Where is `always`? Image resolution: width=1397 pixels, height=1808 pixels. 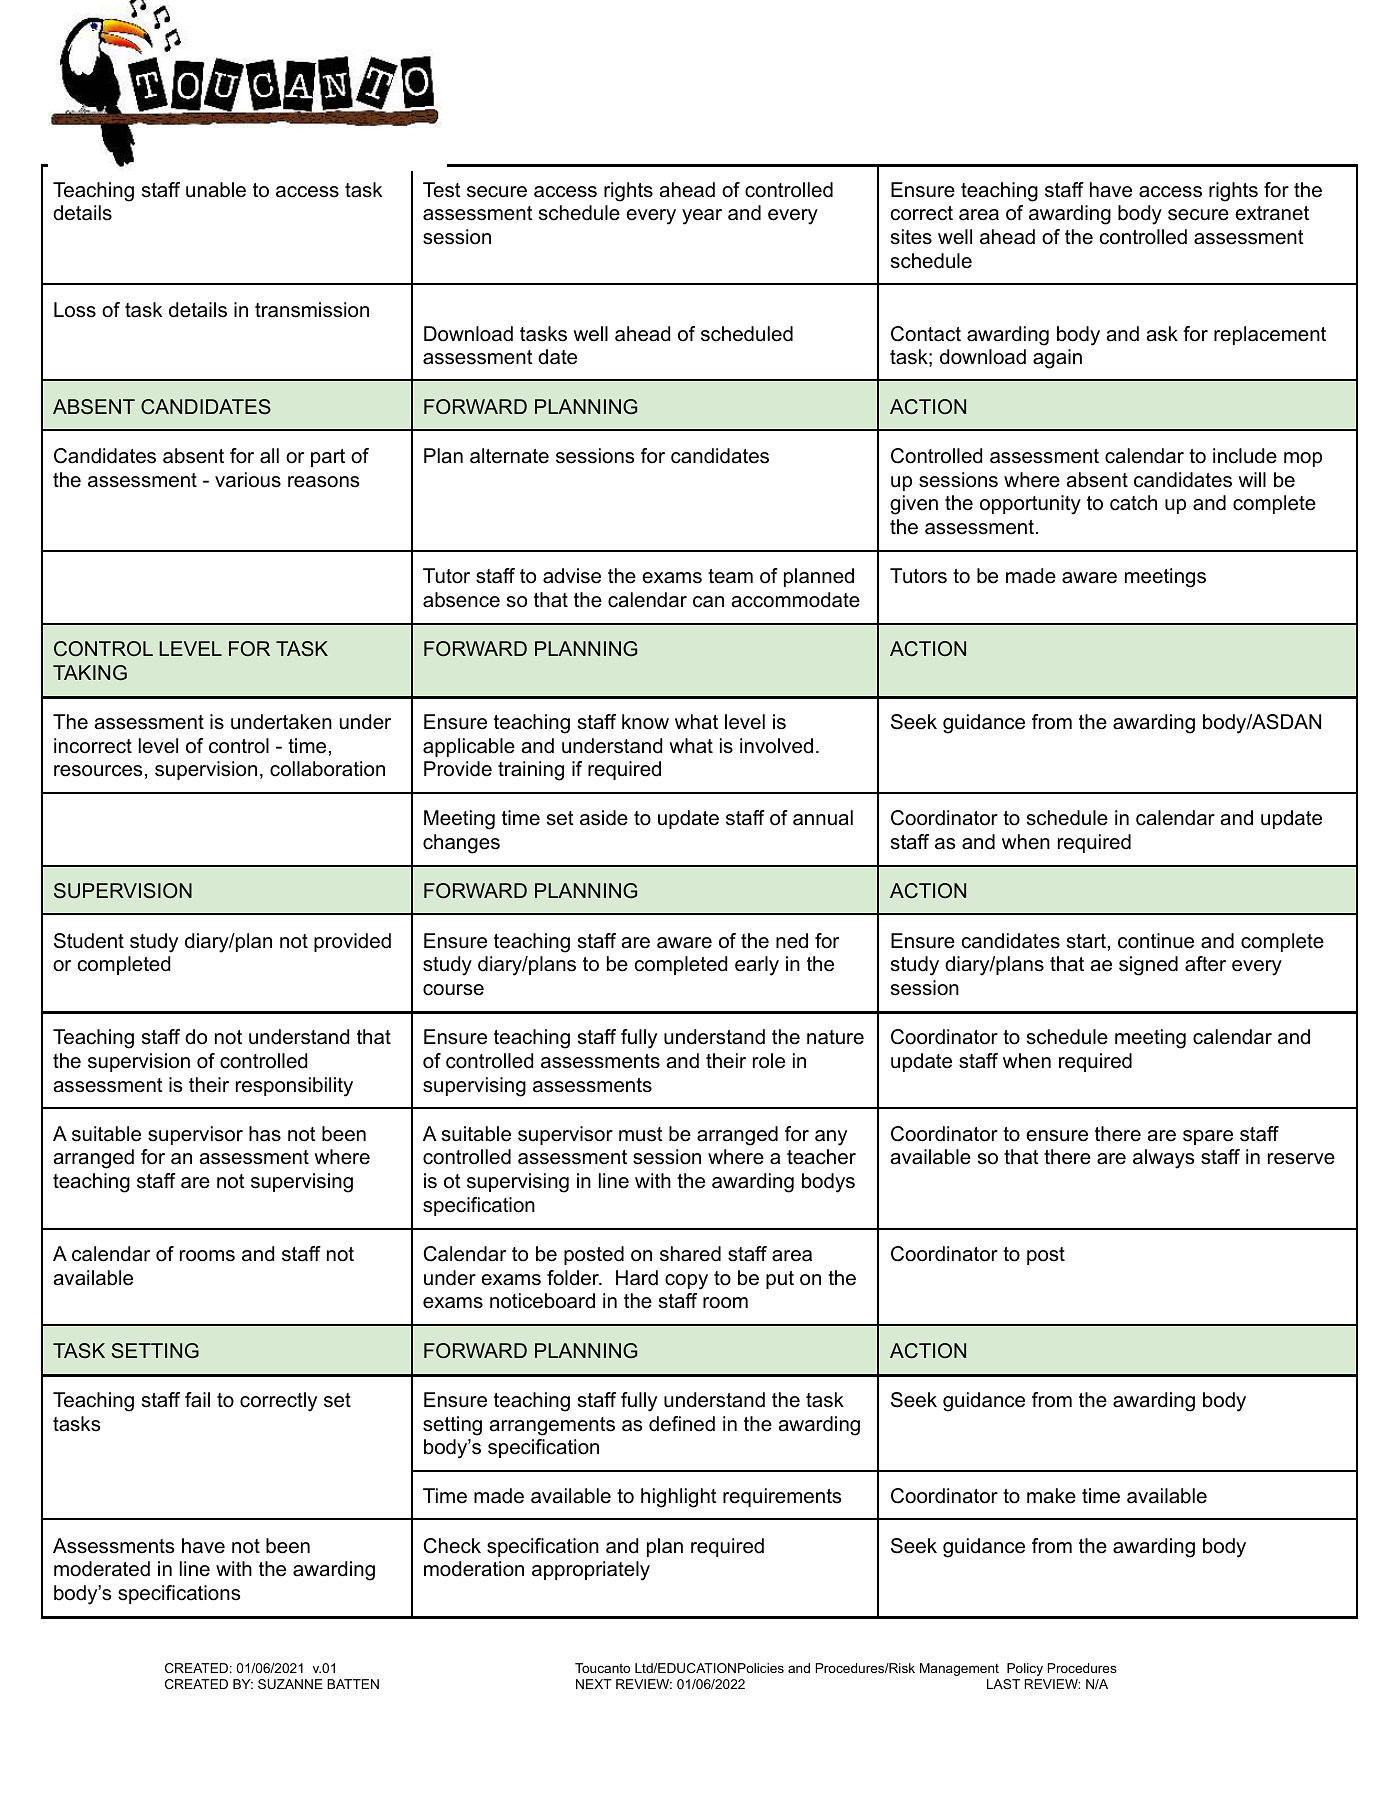
always is located at coordinates (1163, 1159).
